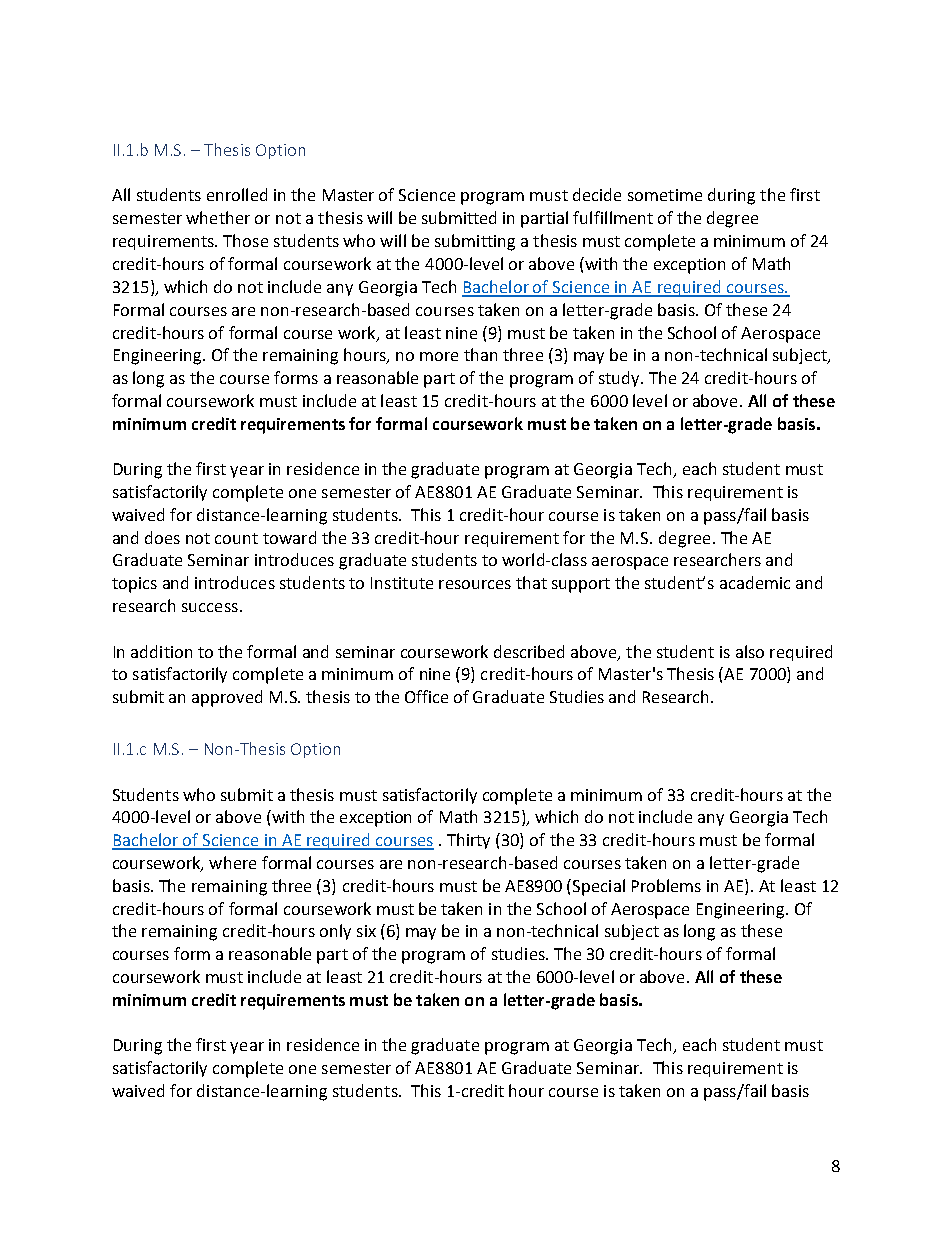 The width and height of the screenshot is (952, 1233). Describe the element at coordinates (236, 538) in the screenshot. I see `count` at that location.
